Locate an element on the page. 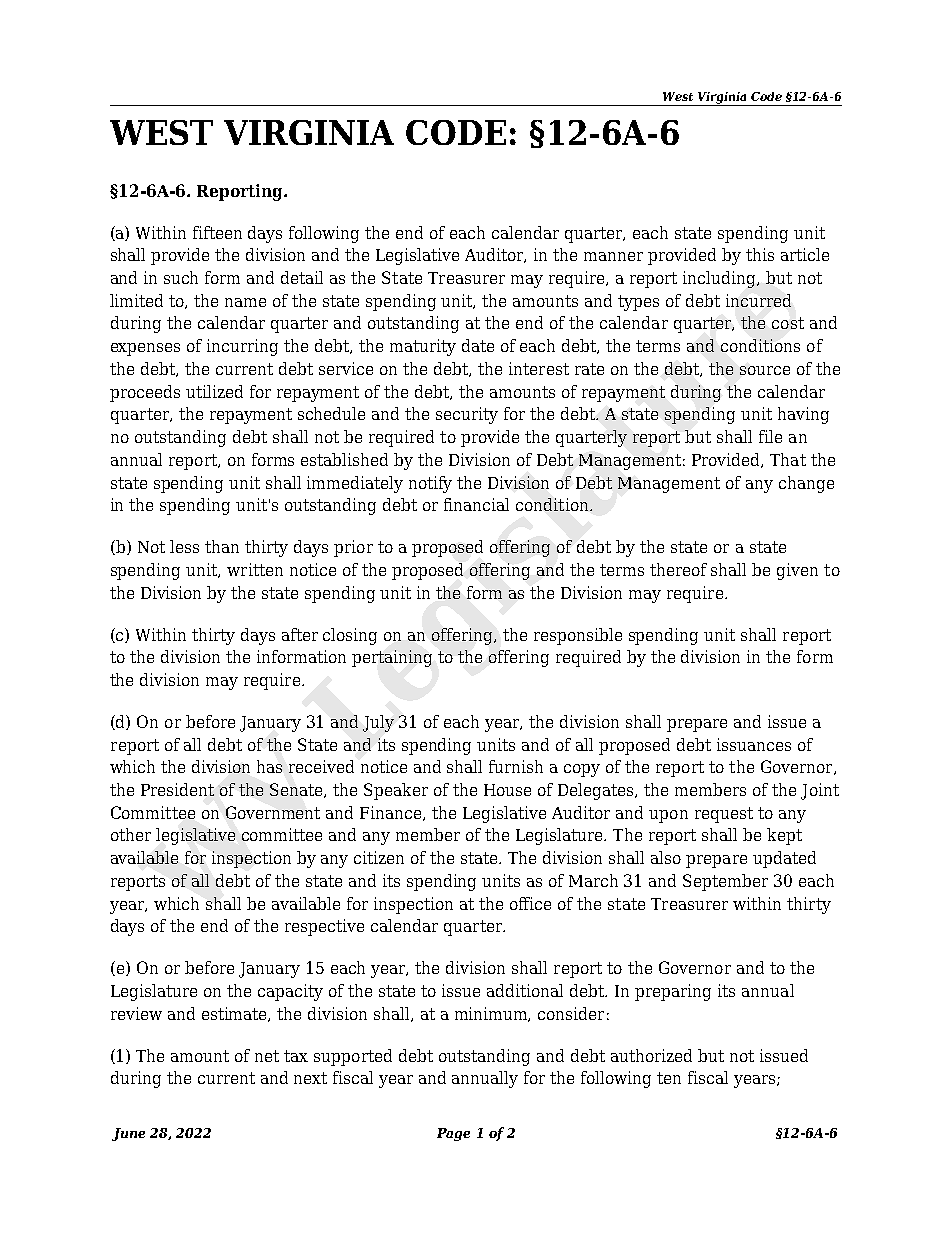 The height and width of the document is (1233, 952). pertaining is located at coordinates (392, 658).
